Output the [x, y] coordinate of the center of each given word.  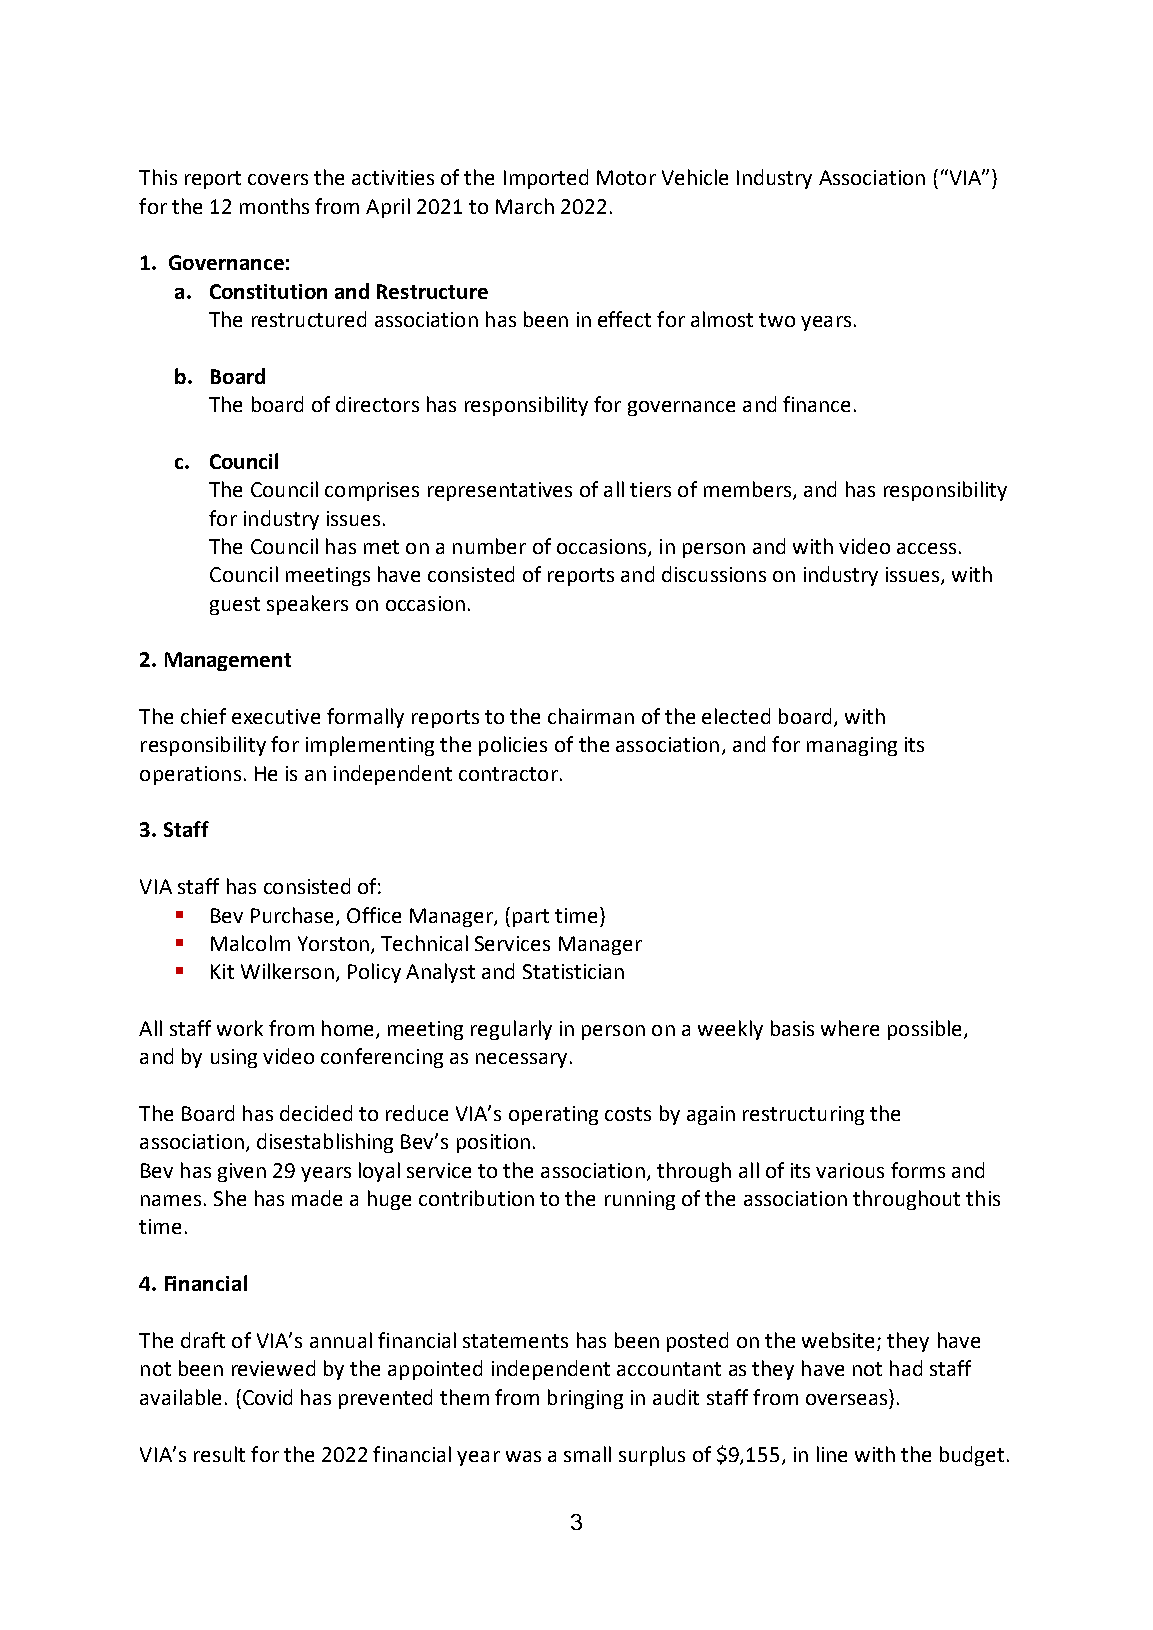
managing [852, 746]
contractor [508, 774]
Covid [266, 1397]
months [274, 206]
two [777, 320]
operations [190, 775]
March [525, 206]
